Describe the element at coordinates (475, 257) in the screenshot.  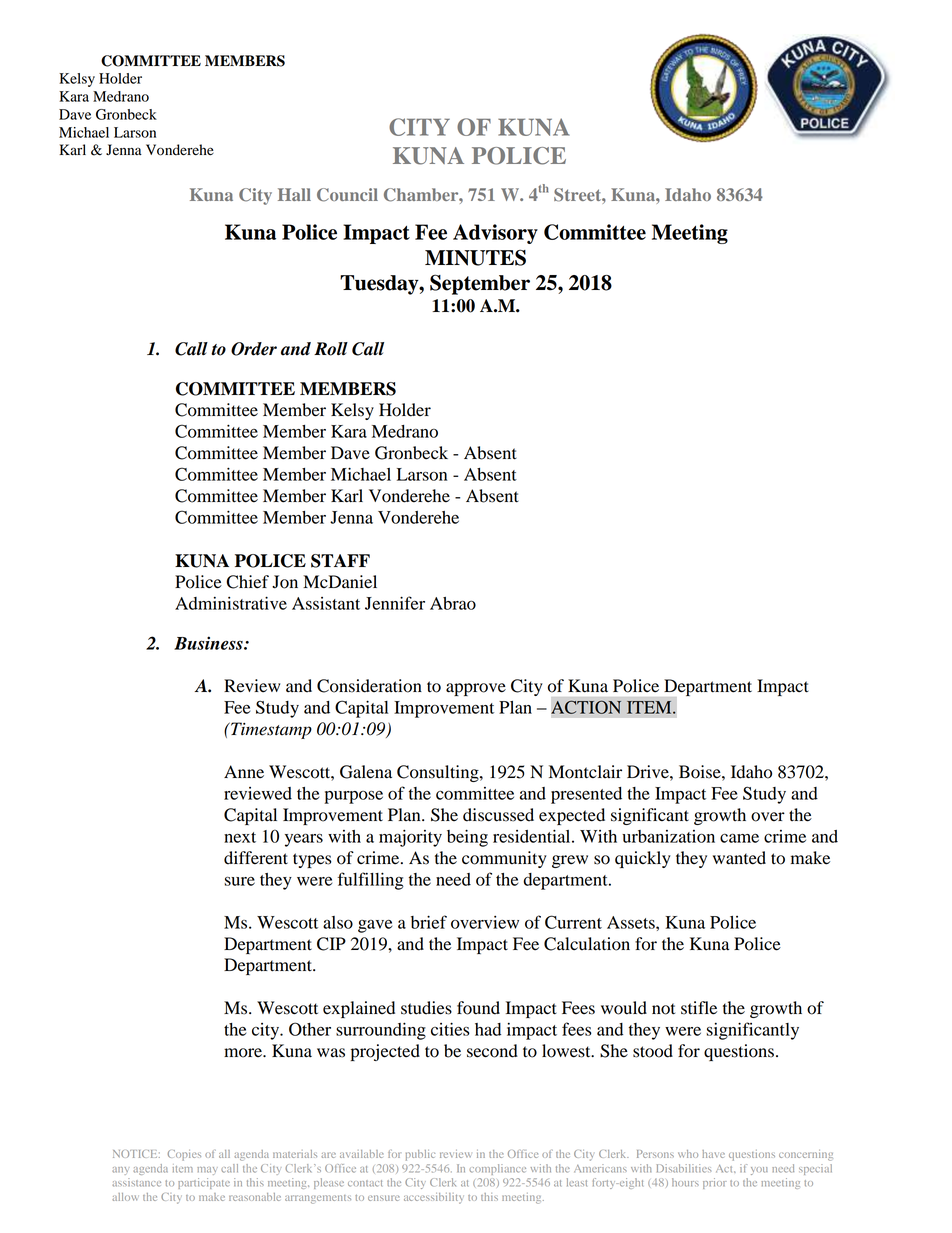
I see `MINUTES` at that location.
